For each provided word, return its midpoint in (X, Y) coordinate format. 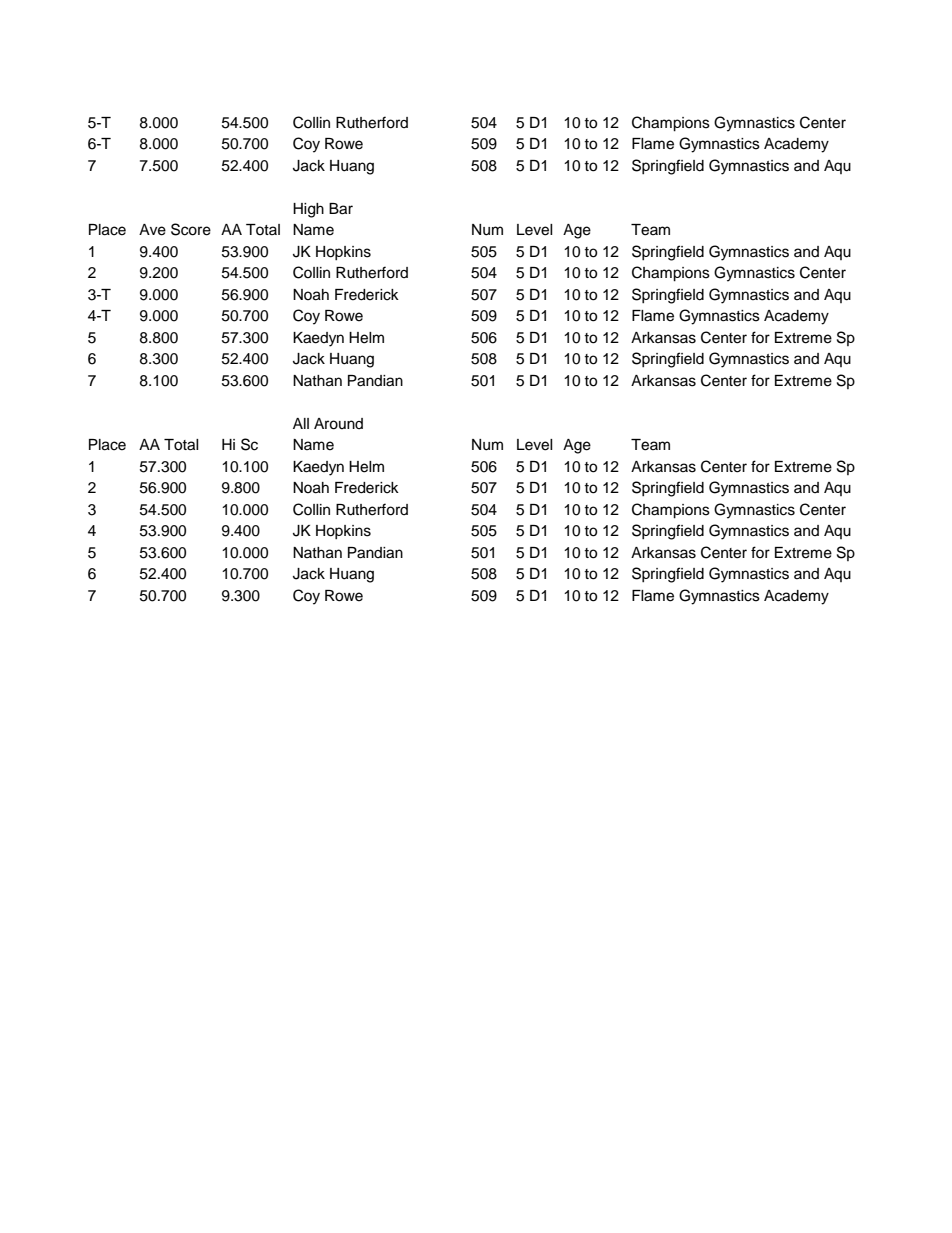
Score (191, 229)
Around (338, 424)
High (308, 210)
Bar (341, 209)
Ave (152, 230)
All (301, 423)
